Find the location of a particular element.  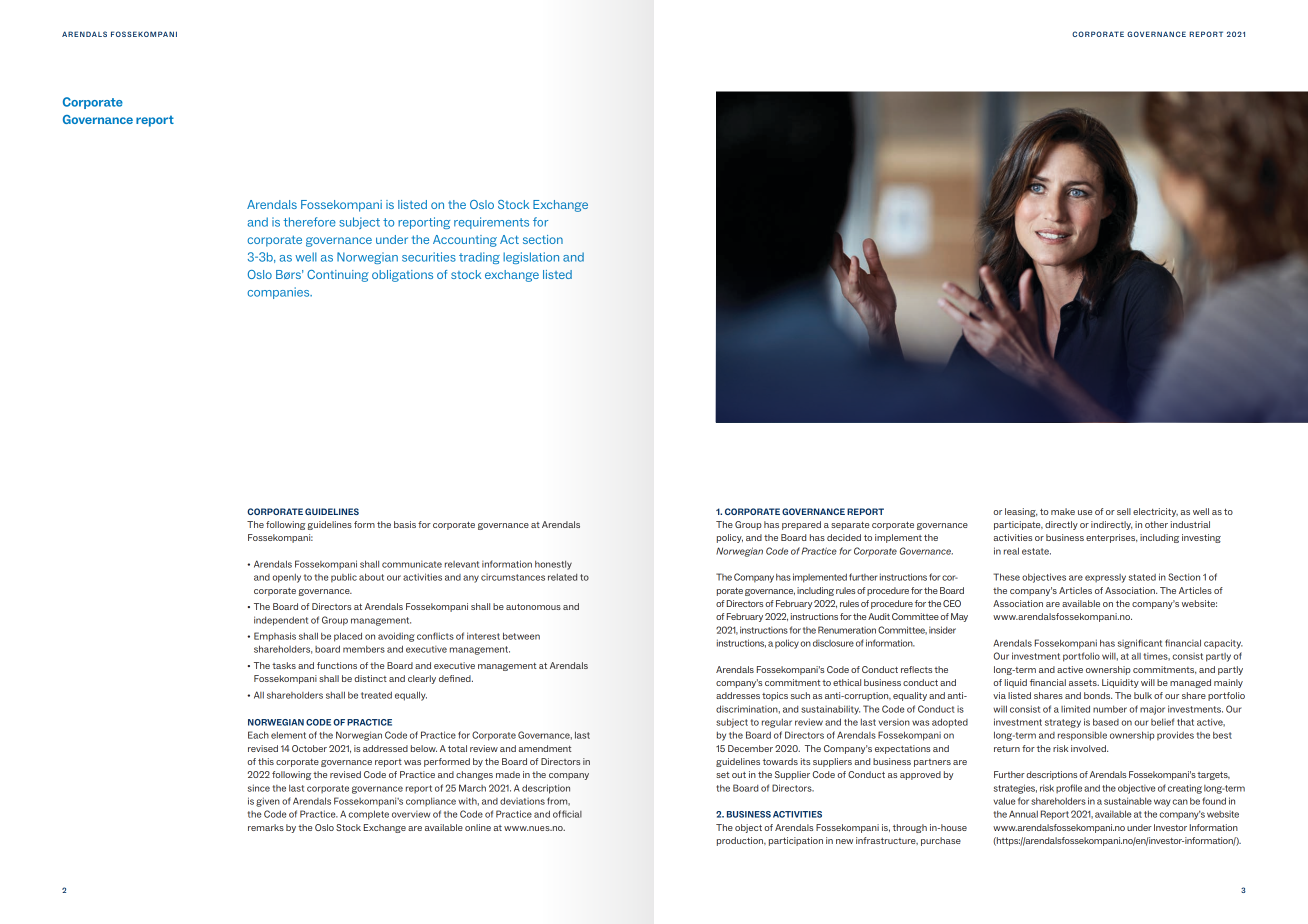

prepared is located at coordinates (801, 525).
